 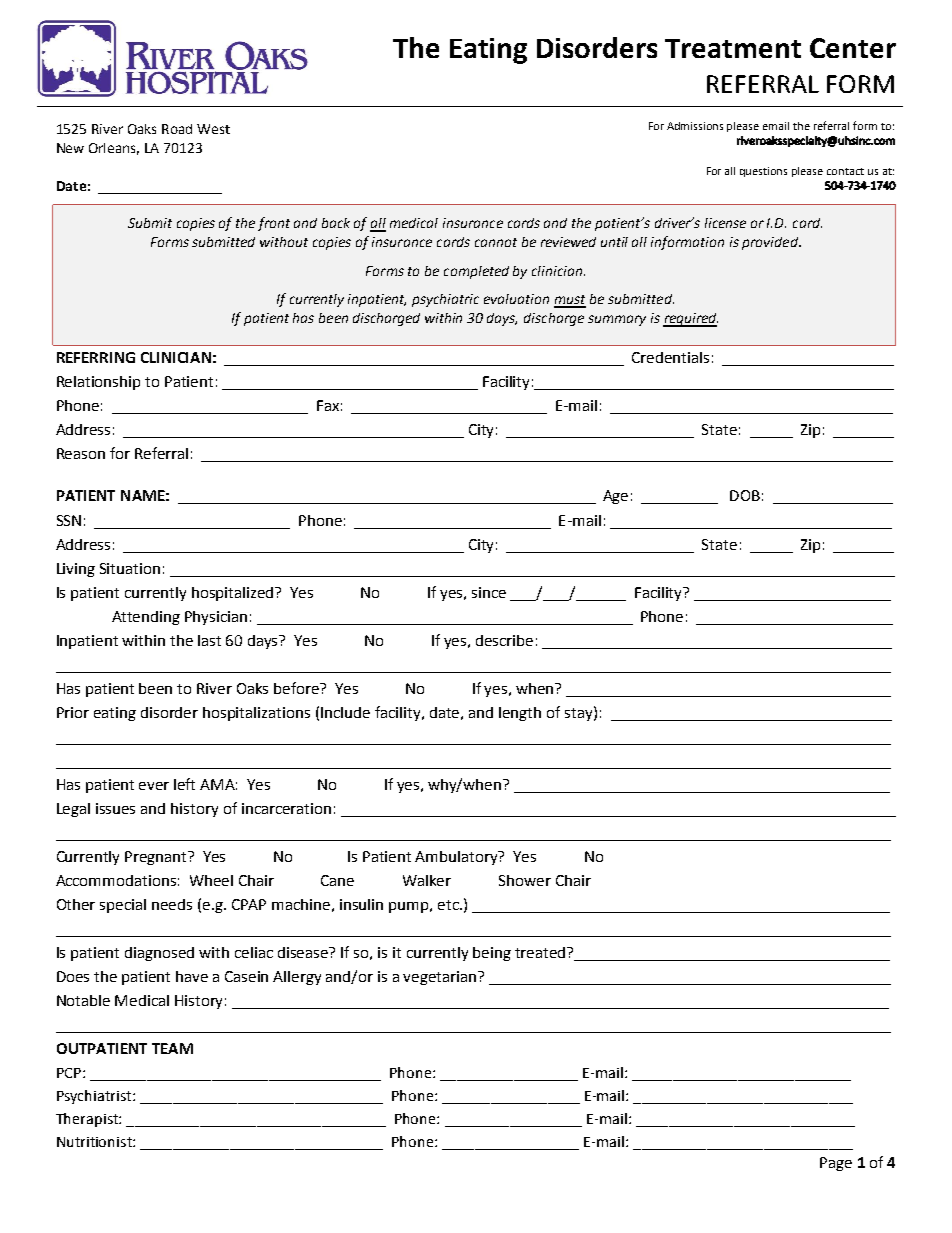 What do you see at coordinates (733, 48) in the image?
I see `Treatment` at bounding box center [733, 48].
